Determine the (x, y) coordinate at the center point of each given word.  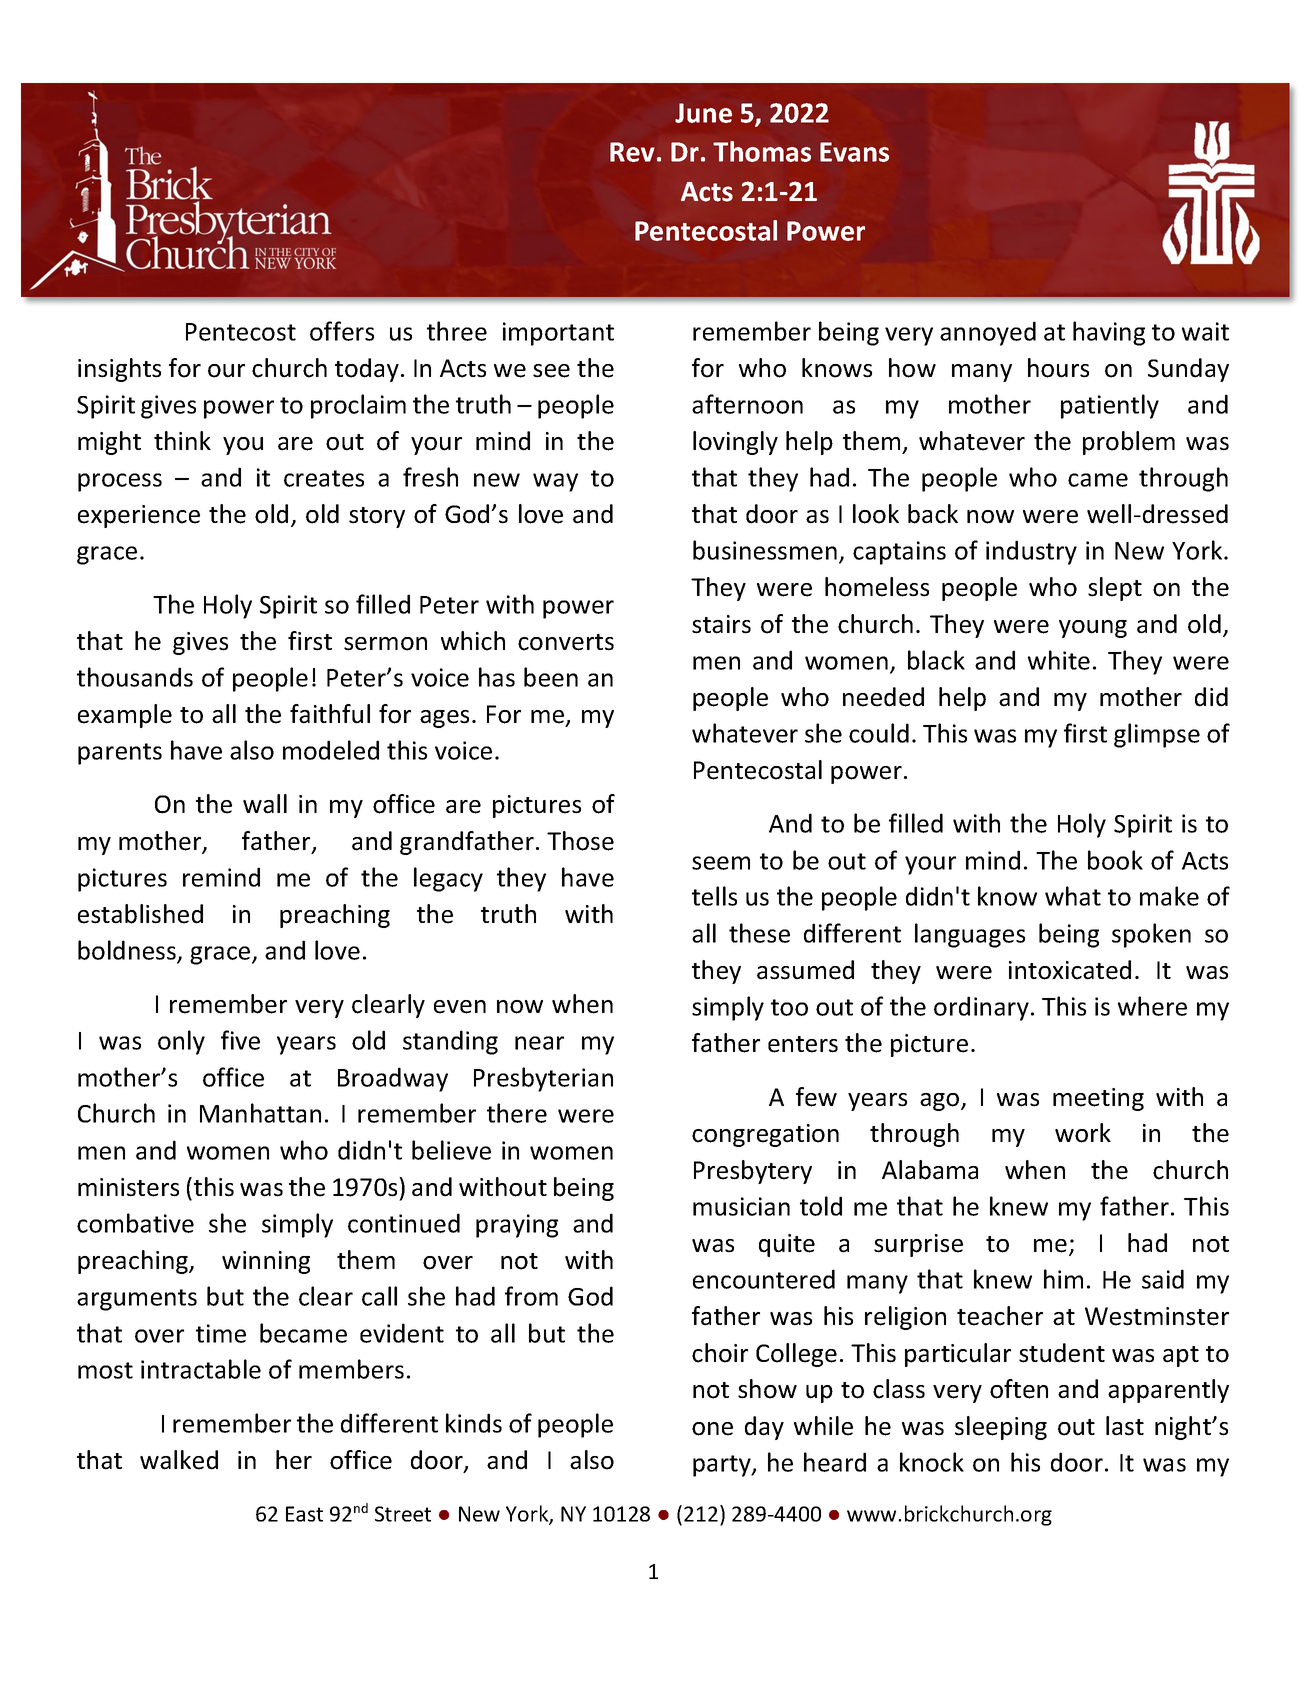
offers (342, 331)
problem (1129, 443)
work (1083, 1133)
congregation (765, 1135)
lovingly (735, 443)
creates (324, 478)
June (703, 113)
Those (580, 841)
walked (179, 1460)
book (1115, 860)
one (712, 1429)
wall (265, 804)
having (1109, 333)
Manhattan (260, 1113)
